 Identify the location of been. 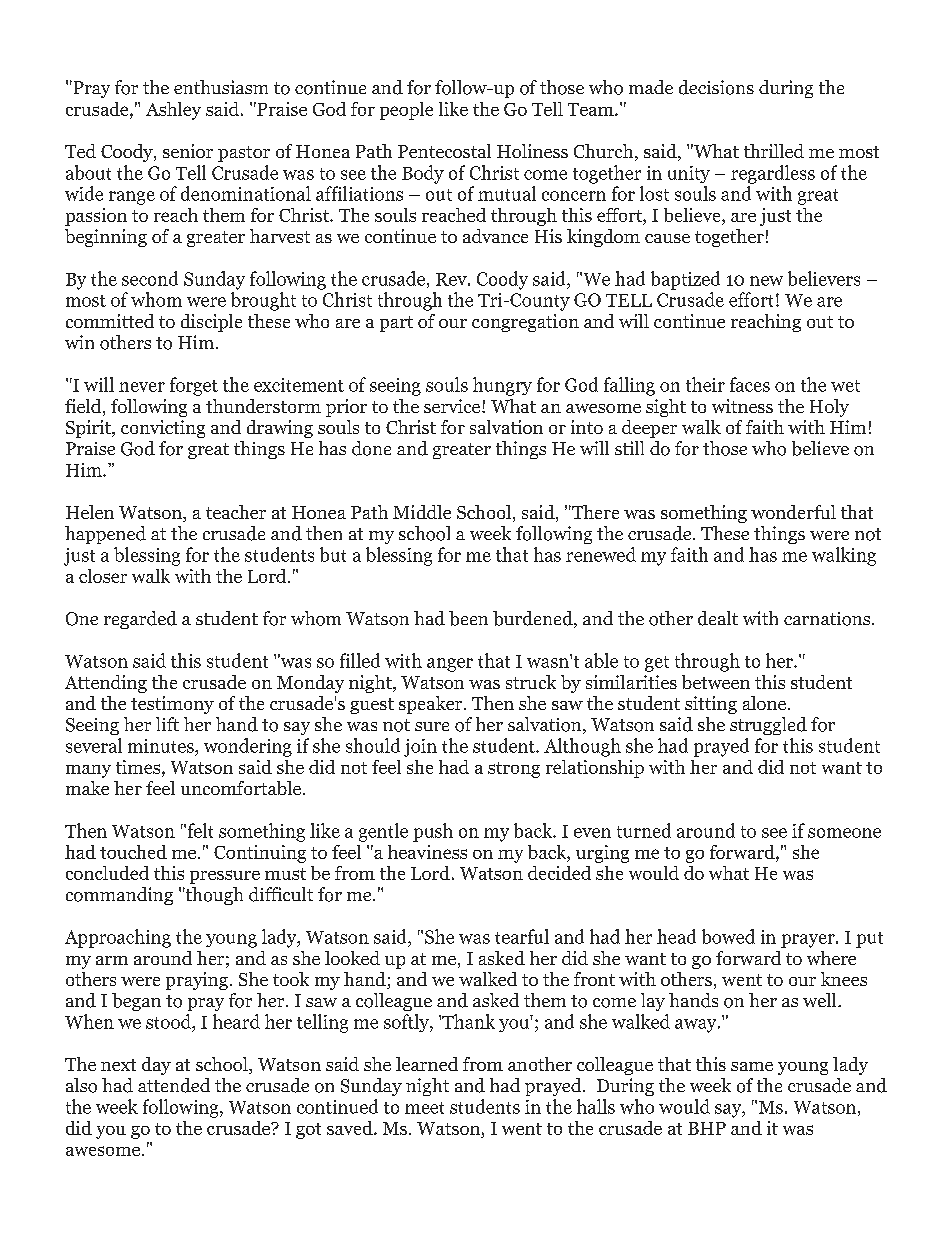
(468, 618).
